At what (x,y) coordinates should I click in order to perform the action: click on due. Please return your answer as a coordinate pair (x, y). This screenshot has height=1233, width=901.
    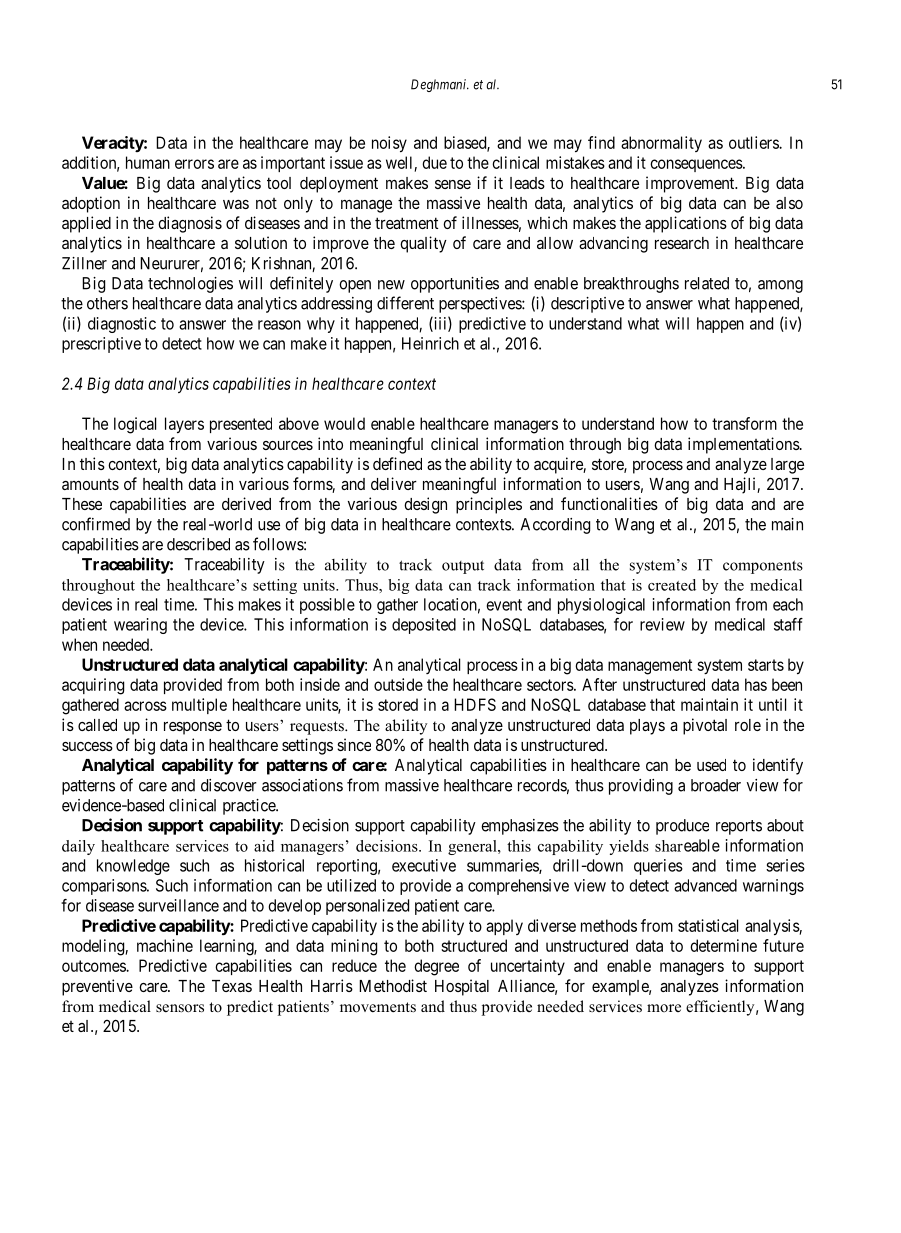
    Looking at the image, I should click on (434, 162).
